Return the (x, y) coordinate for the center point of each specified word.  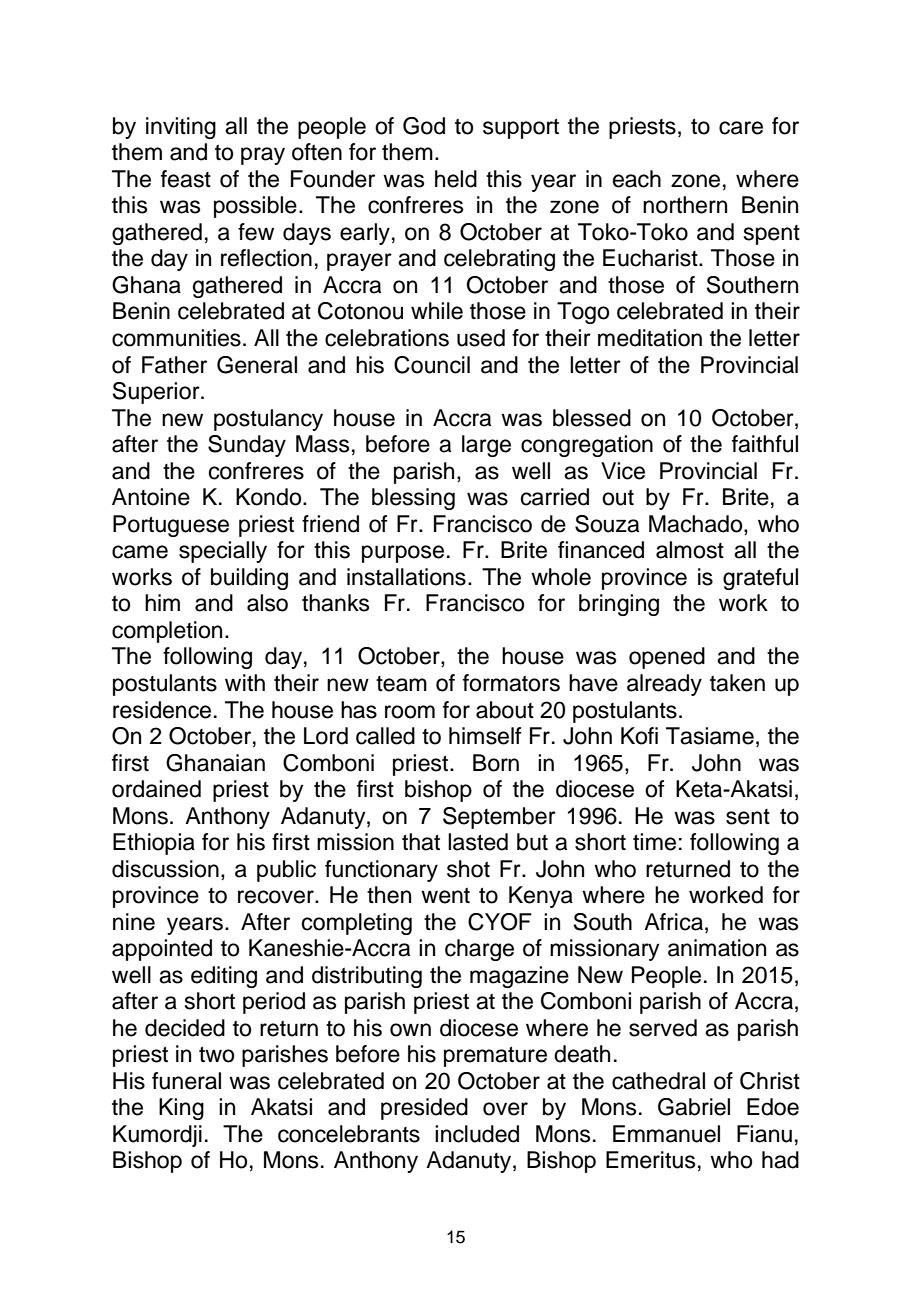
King (181, 1109)
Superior (157, 393)
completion (167, 632)
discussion (165, 869)
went (445, 895)
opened (667, 658)
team (401, 684)
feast (186, 179)
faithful (765, 444)
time (654, 842)
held (456, 179)
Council (432, 365)
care (741, 128)
